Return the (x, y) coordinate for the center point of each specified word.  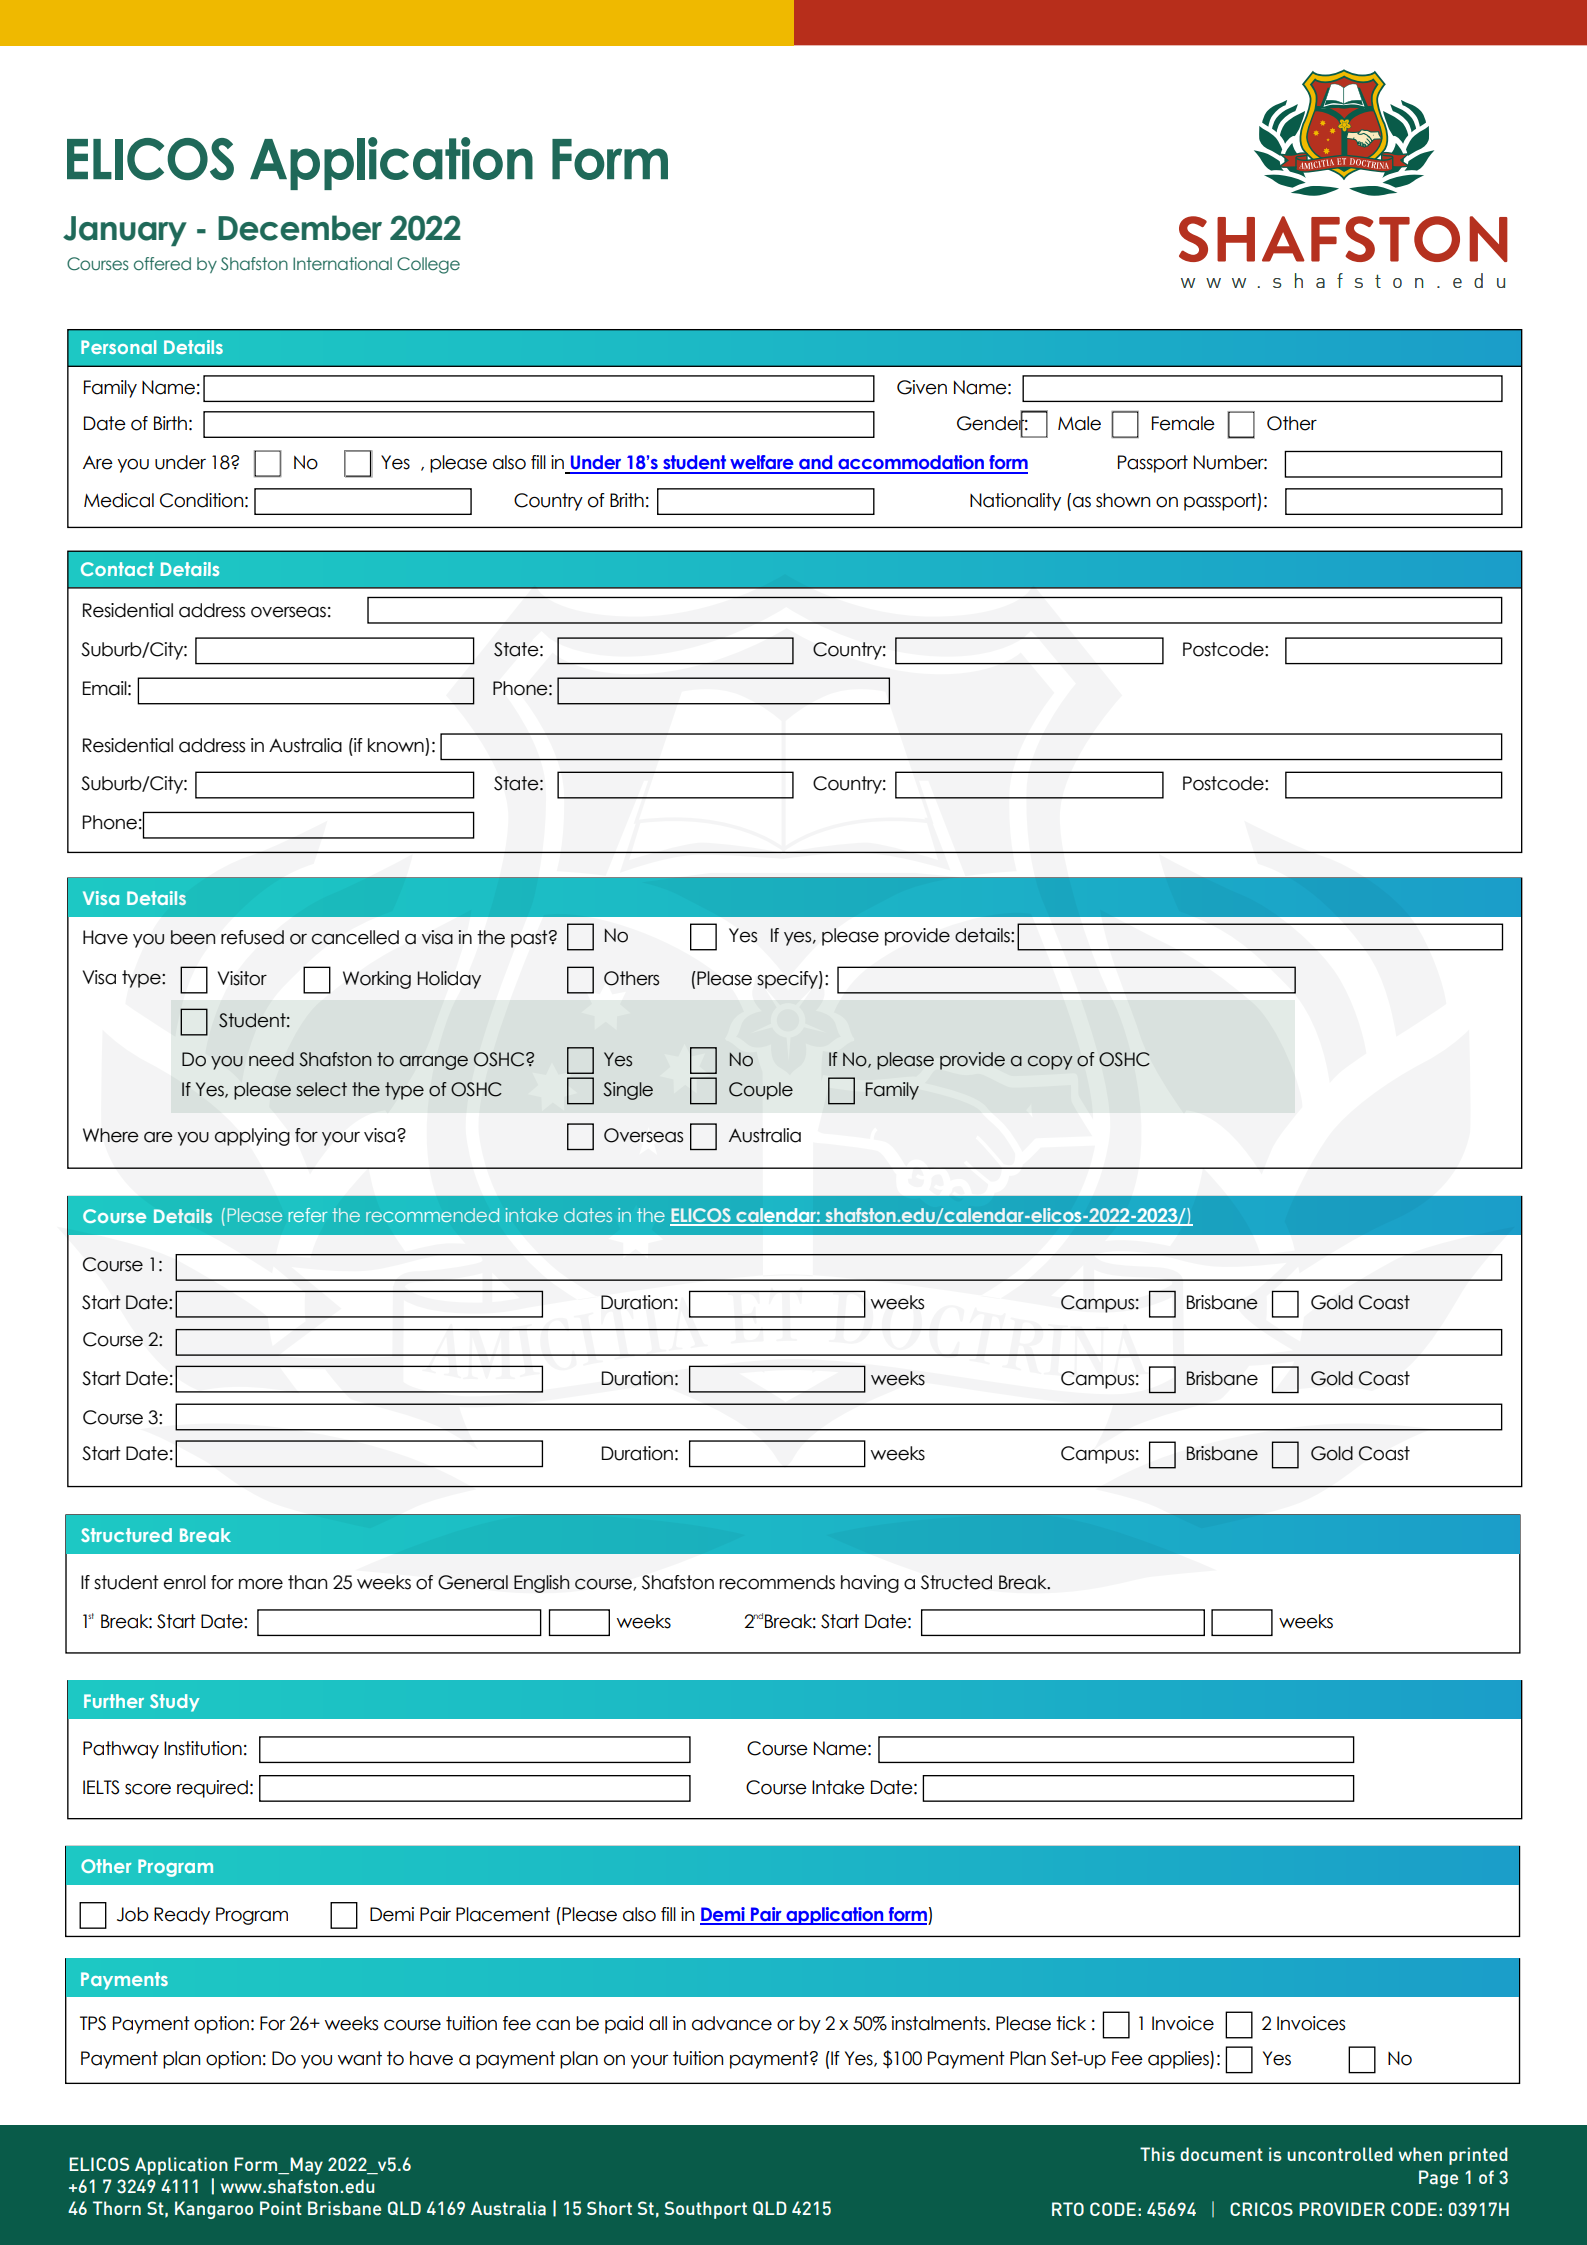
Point (281, 2208)
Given (922, 387)
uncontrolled (1340, 2154)
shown (1123, 500)
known (396, 745)
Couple (761, 1091)
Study (175, 1703)
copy (1050, 1063)
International (342, 263)
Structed (956, 1582)
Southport (706, 2210)
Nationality (1015, 502)
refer (308, 1215)
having (870, 1584)
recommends (777, 1582)
